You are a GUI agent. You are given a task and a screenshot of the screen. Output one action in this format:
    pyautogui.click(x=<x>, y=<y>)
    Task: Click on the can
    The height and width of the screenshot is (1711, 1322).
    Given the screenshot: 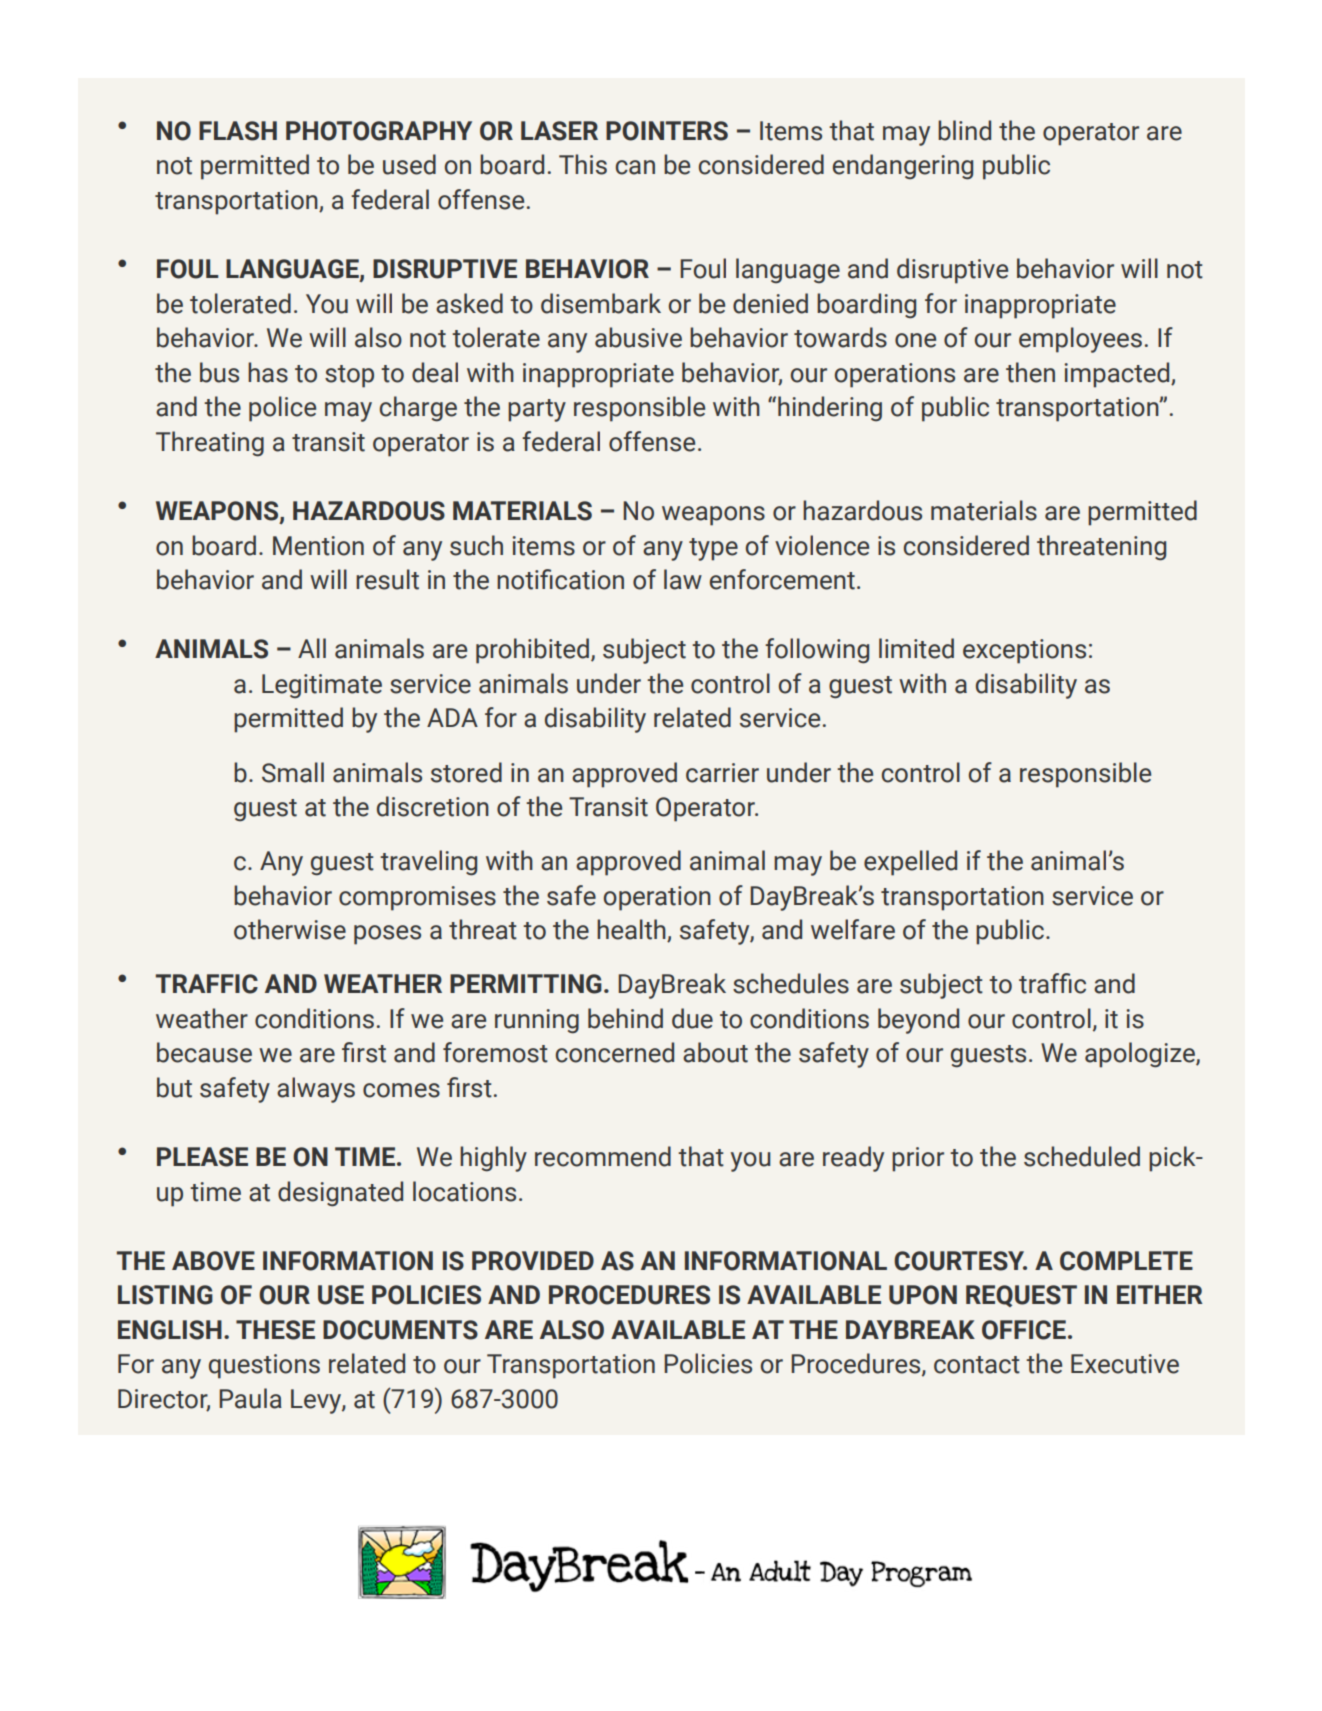 What is the action you would take?
    pyautogui.click(x=635, y=167)
